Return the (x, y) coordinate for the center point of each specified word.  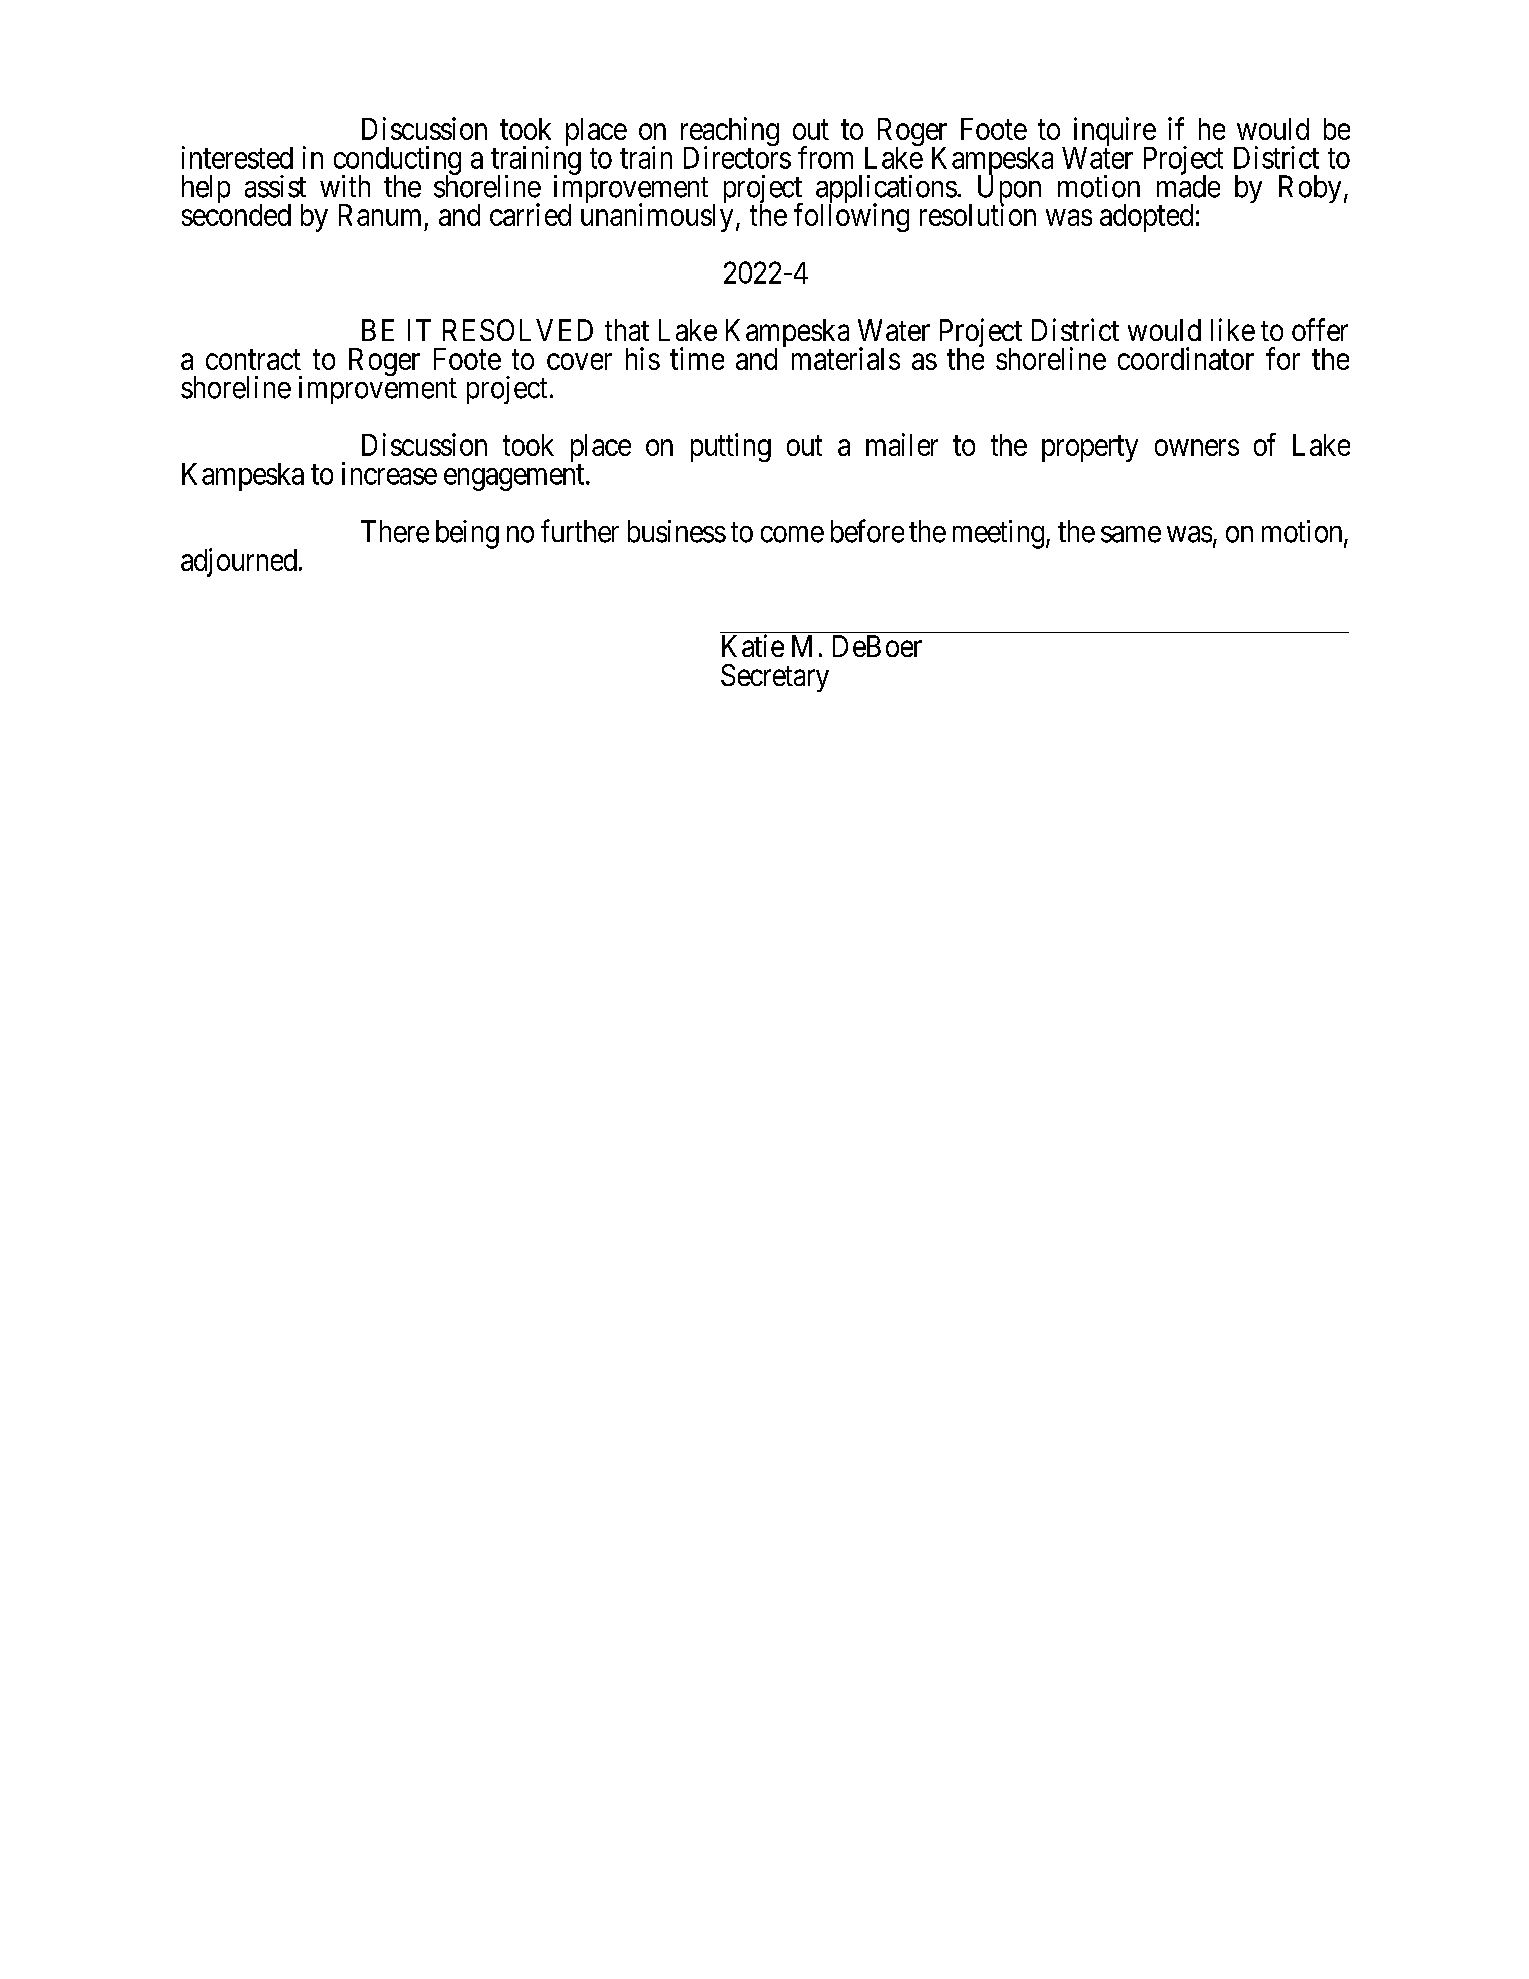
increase (389, 473)
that (627, 330)
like (1233, 329)
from (825, 157)
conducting (397, 161)
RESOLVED (518, 330)
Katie (753, 645)
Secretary (775, 678)
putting (731, 447)
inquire (1114, 133)
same (1131, 534)
